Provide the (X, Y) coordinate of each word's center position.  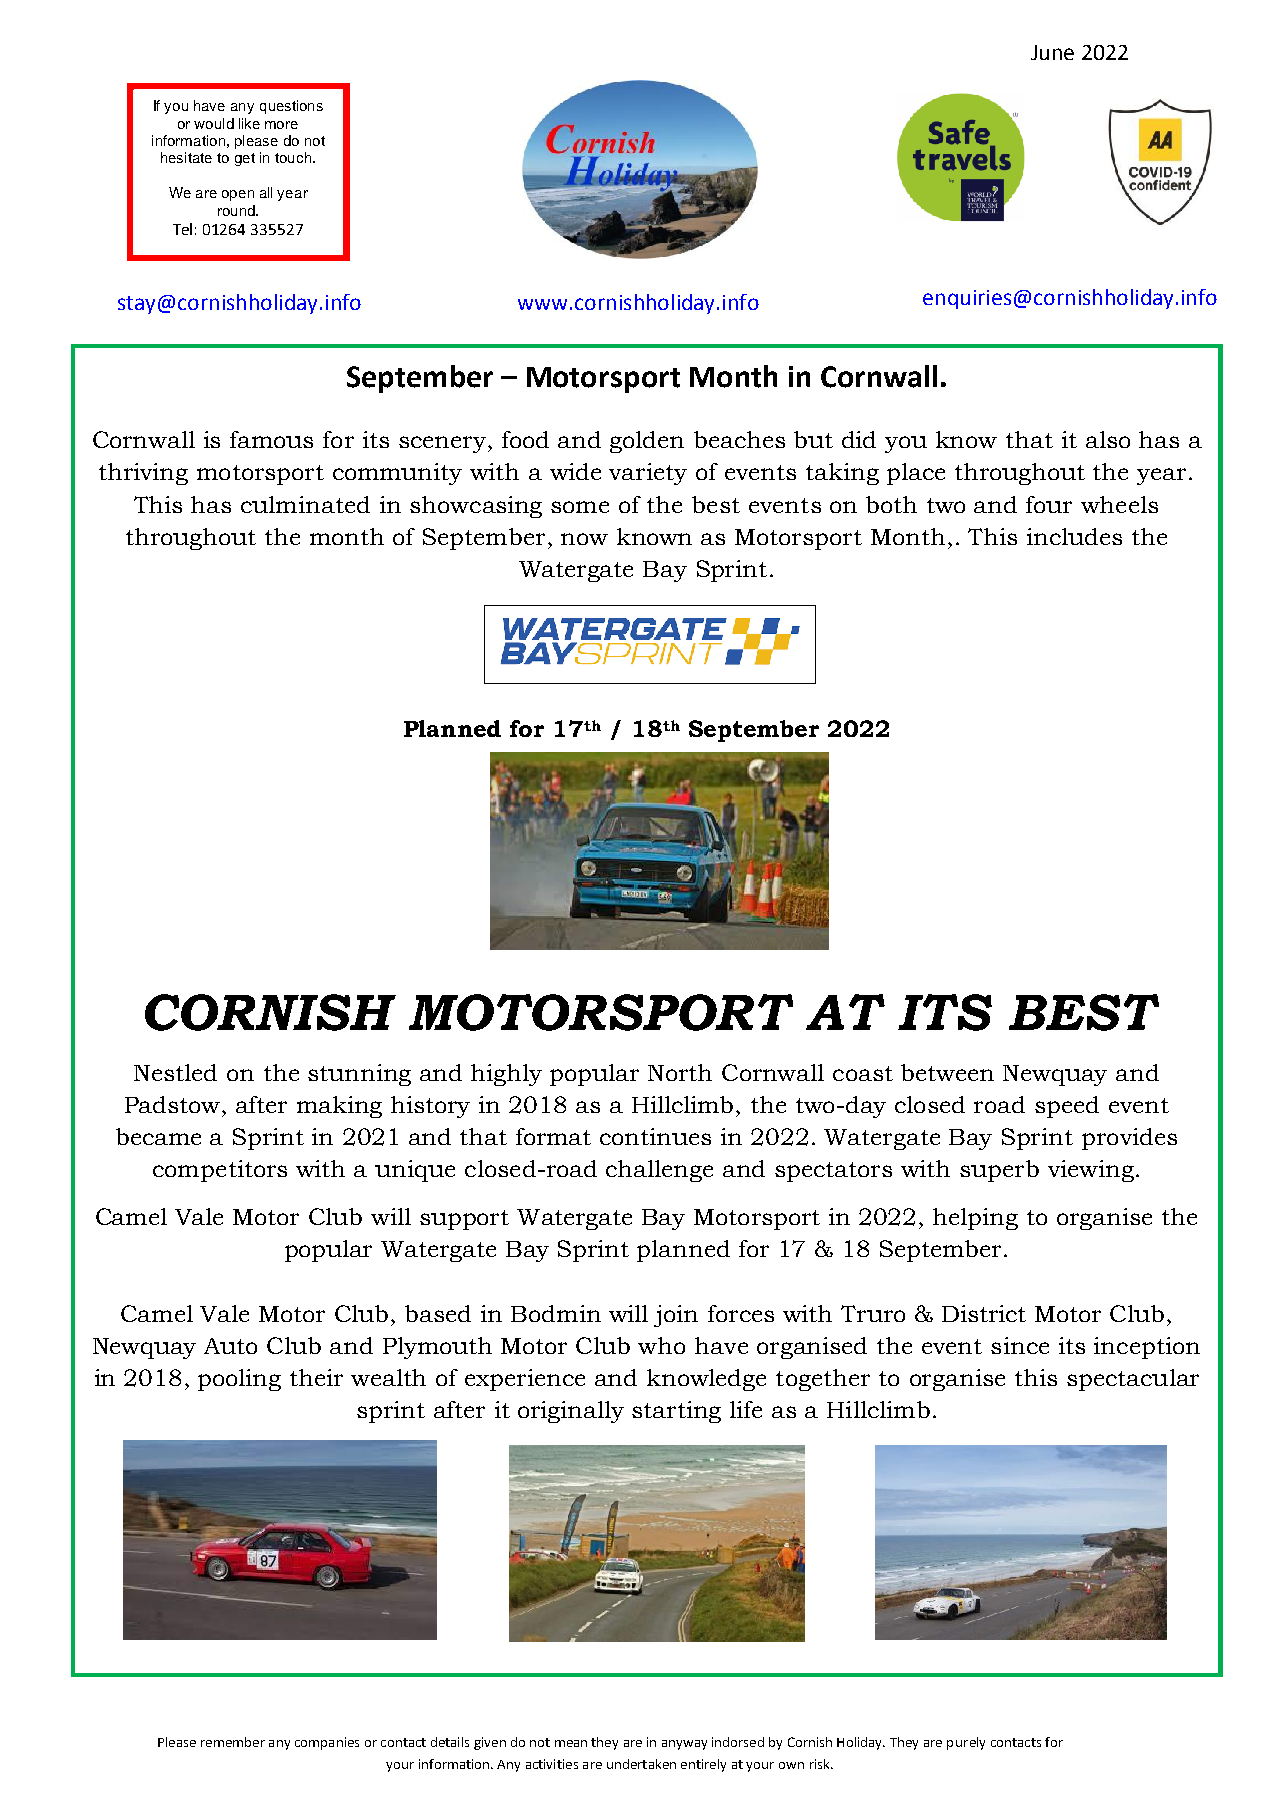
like (249, 123)
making (339, 1107)
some (580, 507)
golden (647, 442)
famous (271, 439)
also (1108, 439)
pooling (239, 1380)
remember (233, 1742)
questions (291, 107)
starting (676, 1412)
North (680, 1072)
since (1020, 1345)
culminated (305, 504)
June (1052, 52)
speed (1067, 1107)
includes (1074, 536)
